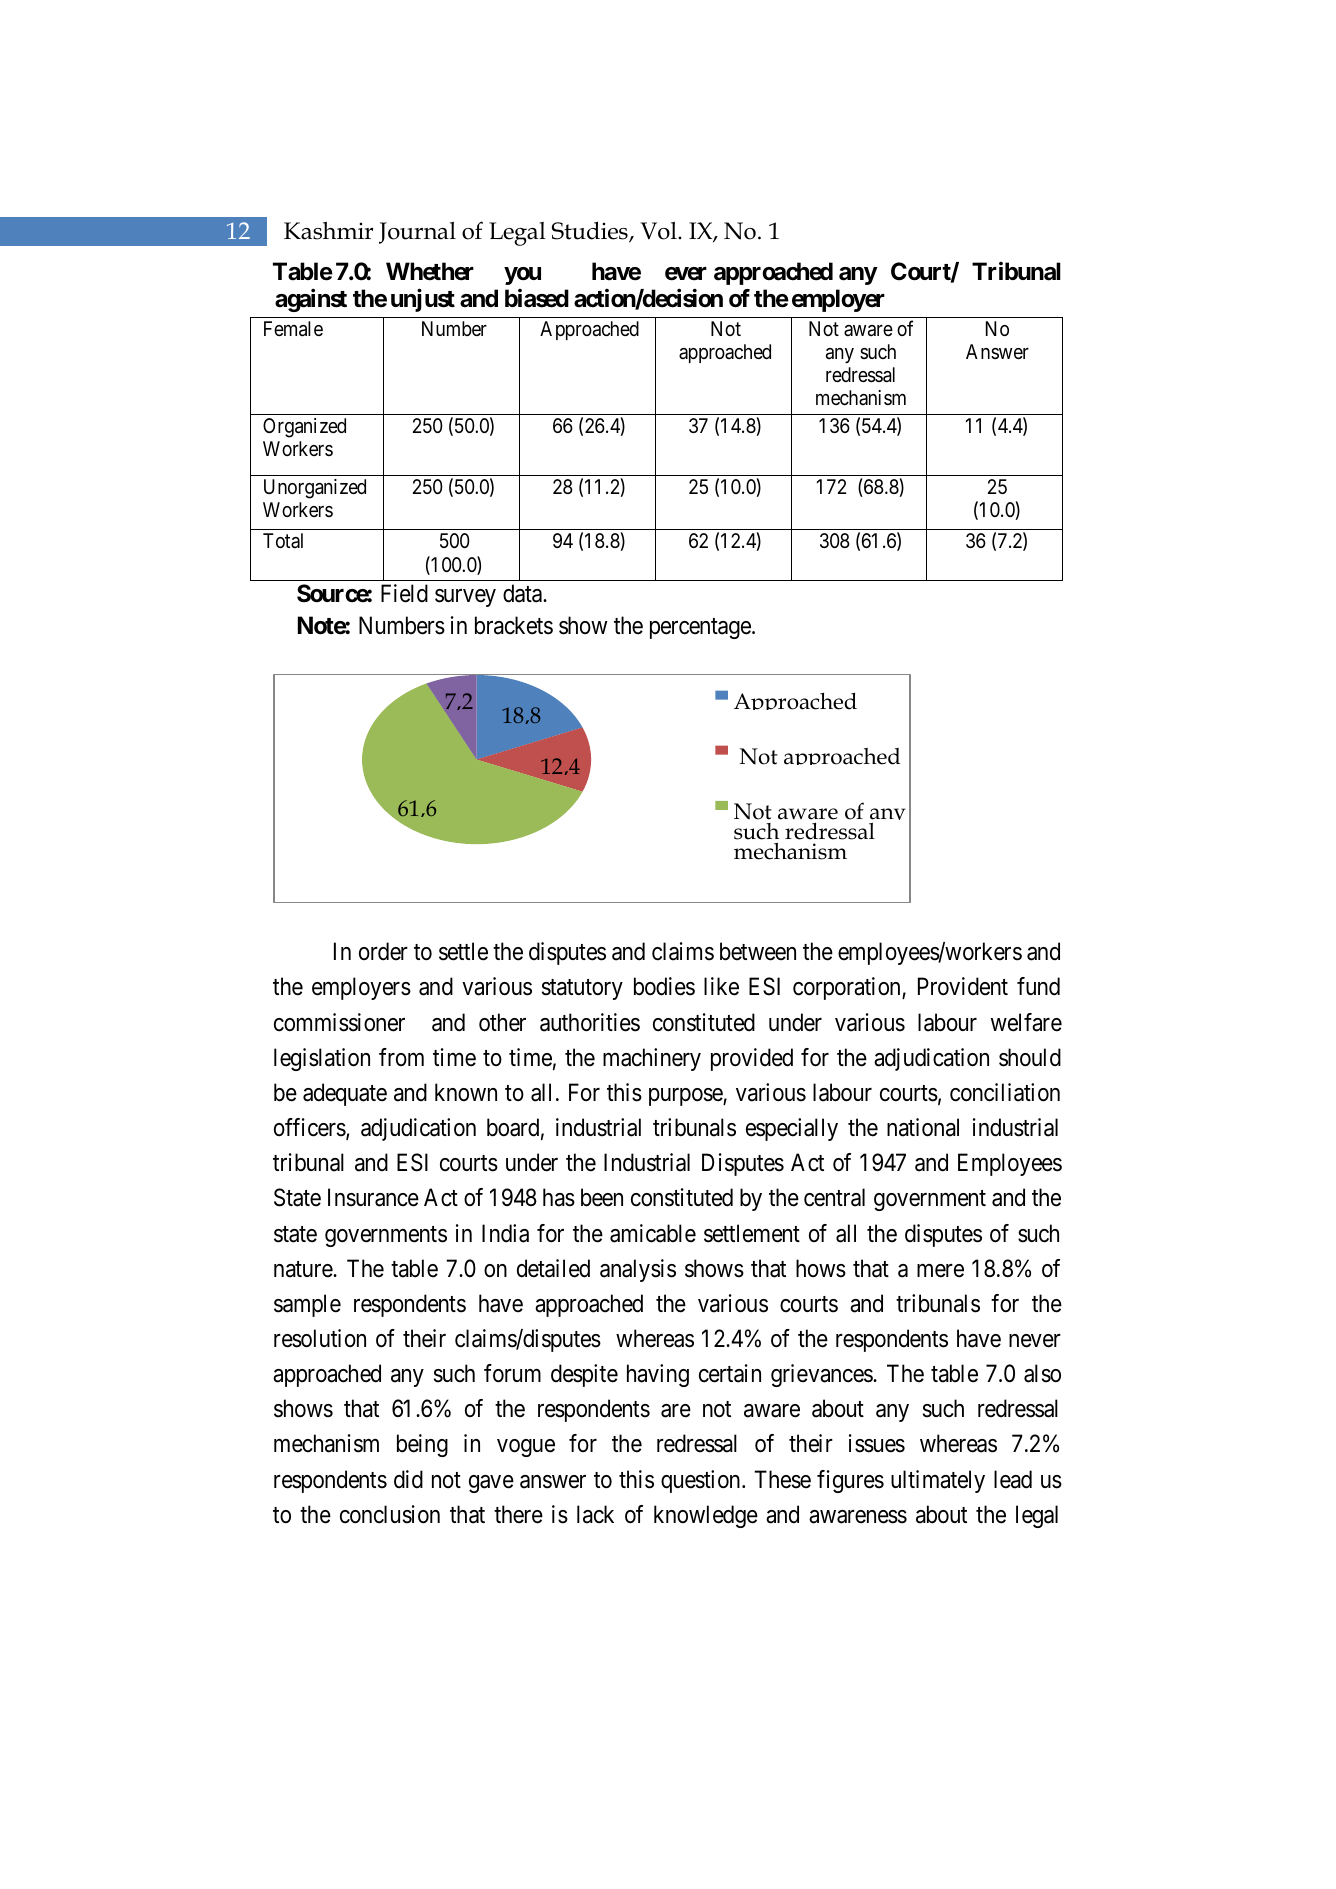 The image size is (1336, 1889). What do you see at coordinates (758, 951) in the screenshot?
I see `between` at bounding box center [758, 951].
